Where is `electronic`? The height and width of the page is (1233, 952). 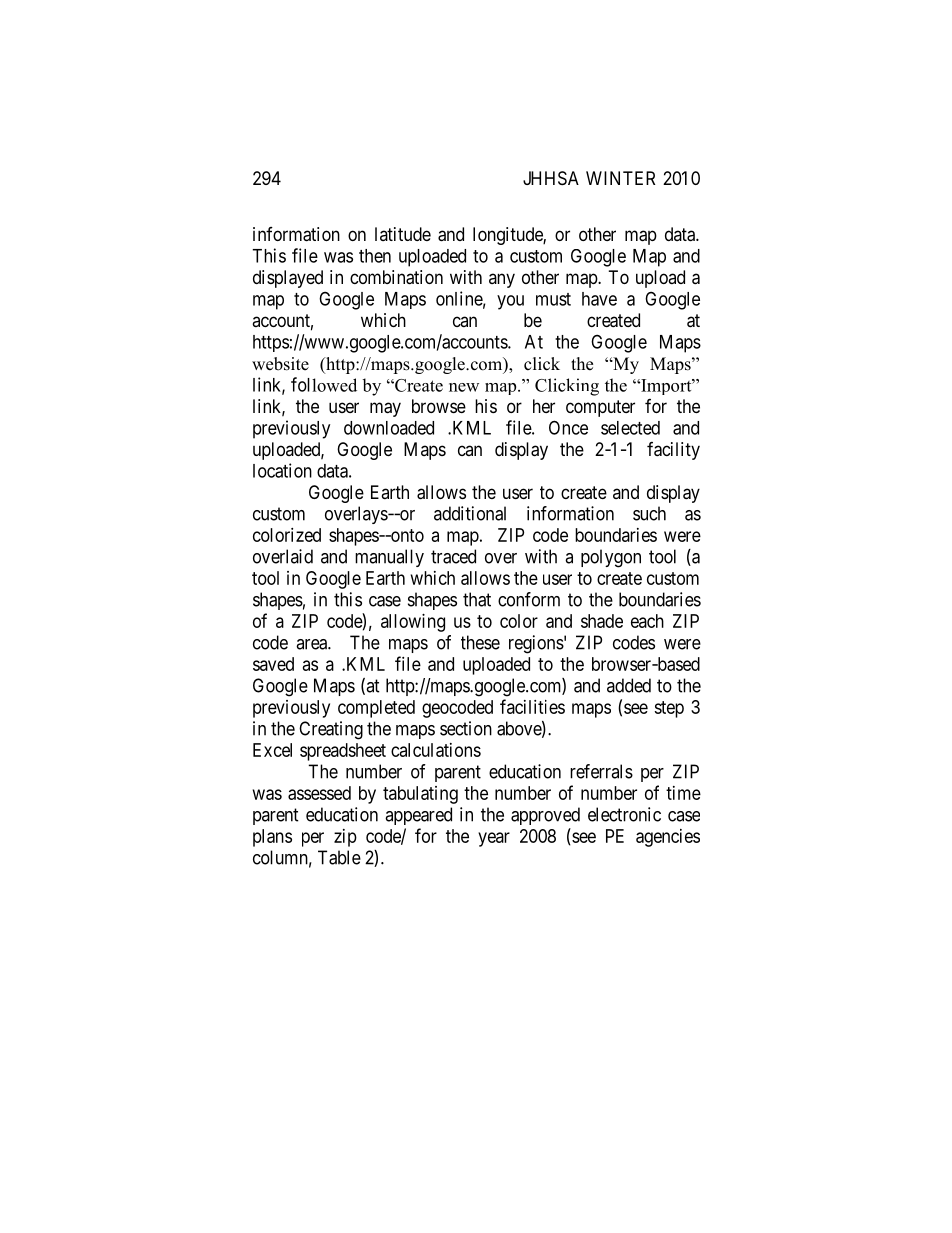
electronic is located at coordinates (624, 814).
